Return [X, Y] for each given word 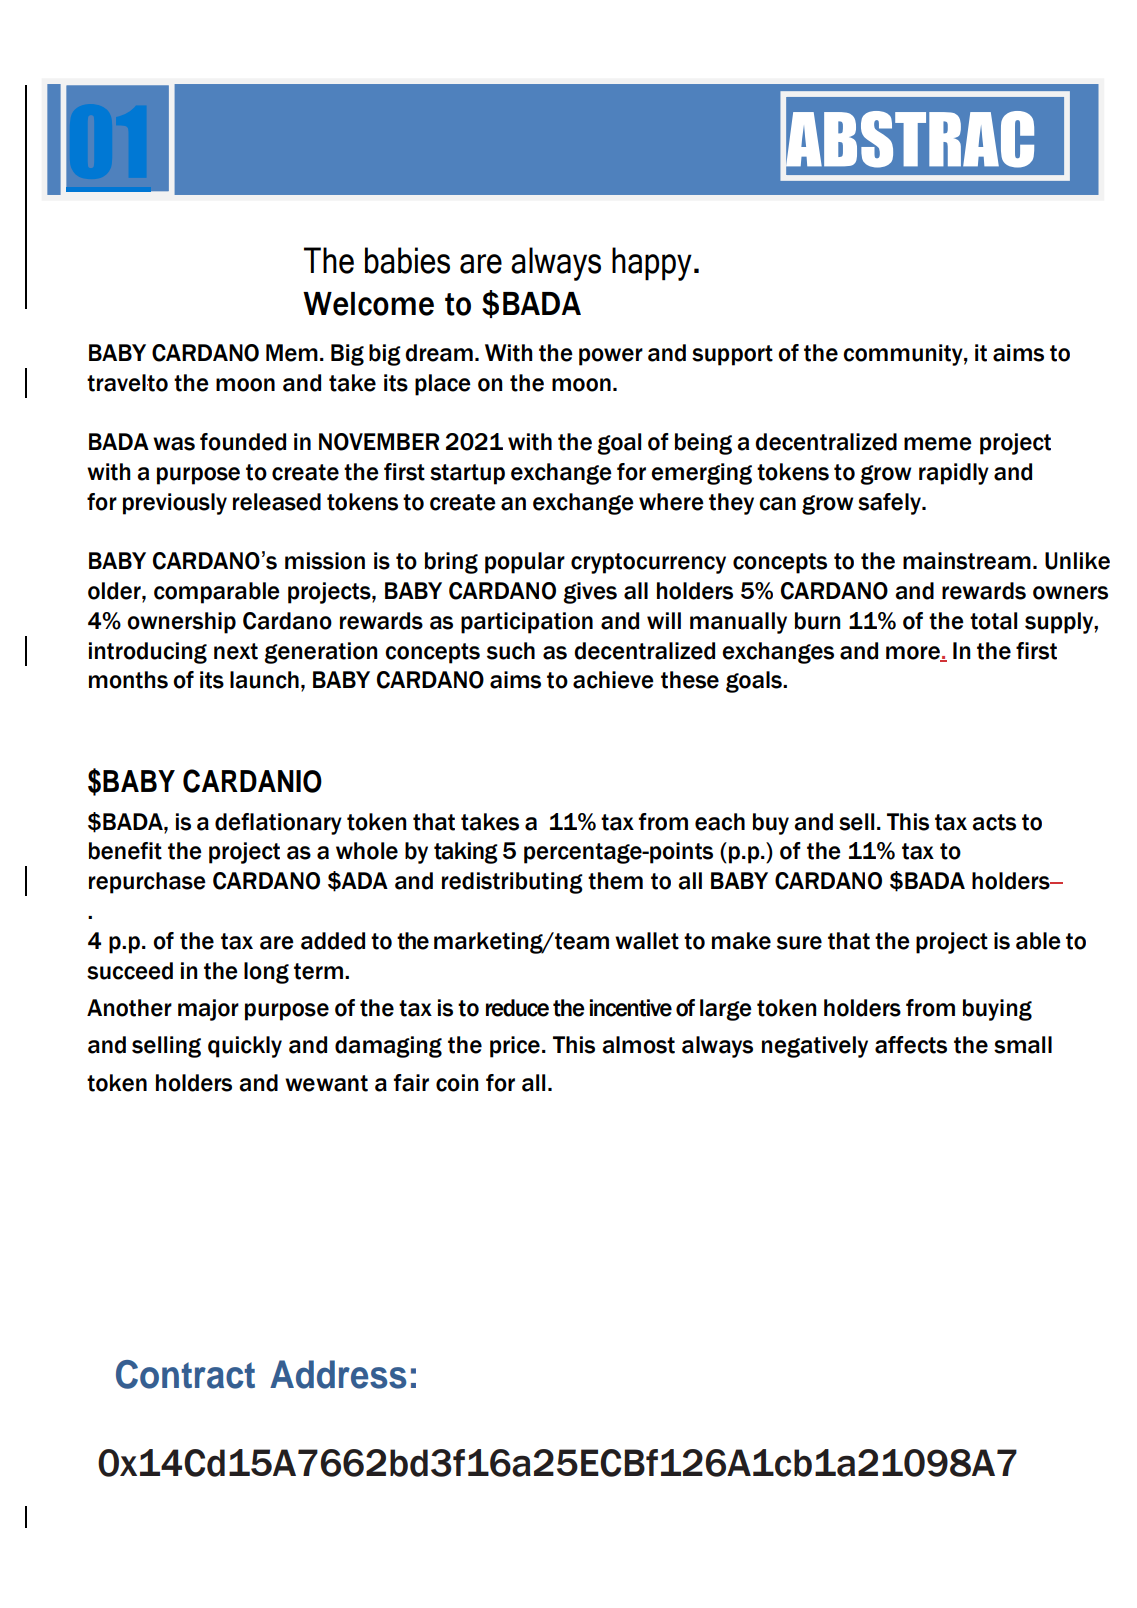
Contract [185, 1374]
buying [997, 1010]
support [732, 355]
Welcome [368, 304]
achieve [613, 680]
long [266, 973]
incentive [631, 1008]
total [993, 621]
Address [338, 1374]
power [611, 357]
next [236, 651]
